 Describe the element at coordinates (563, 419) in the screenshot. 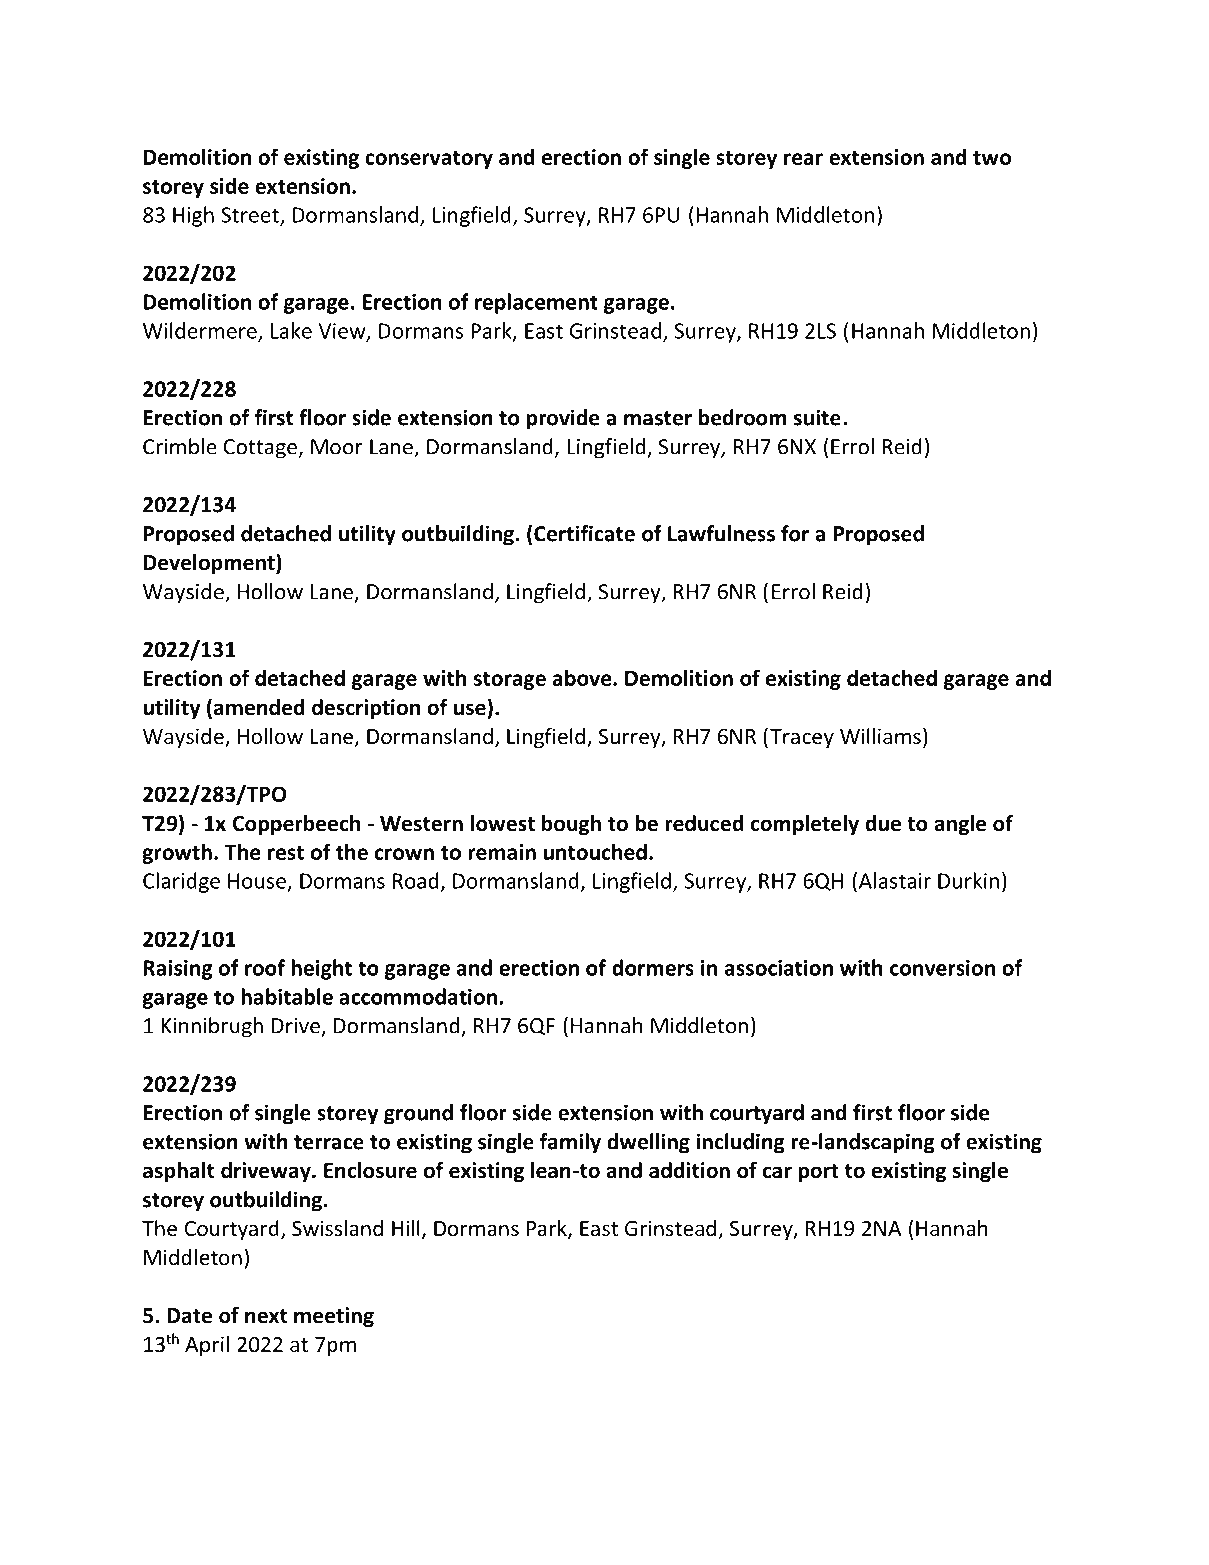

I see `provide` at that location.
